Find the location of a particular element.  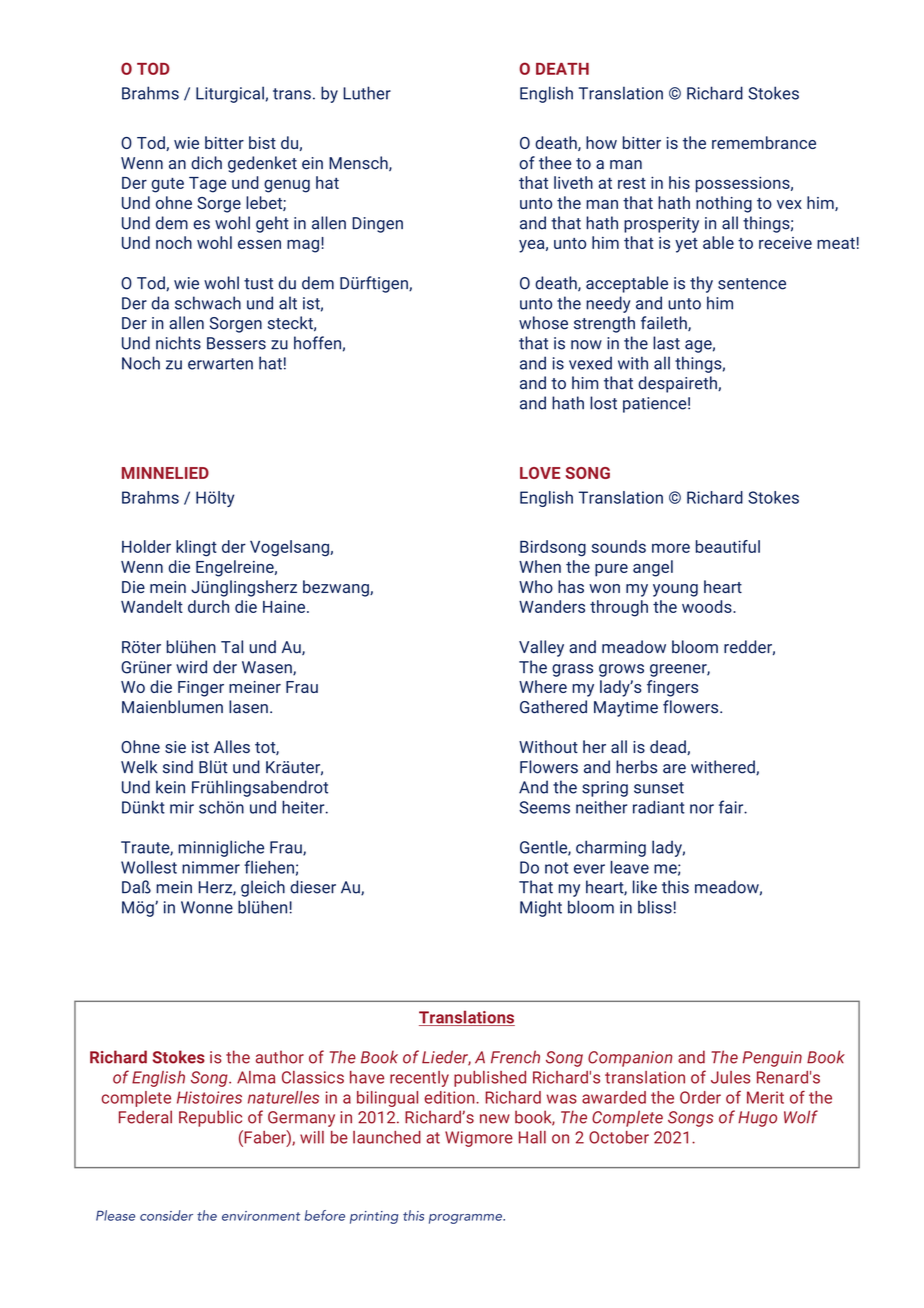

remembrance is located at coordinates (764, 142).
